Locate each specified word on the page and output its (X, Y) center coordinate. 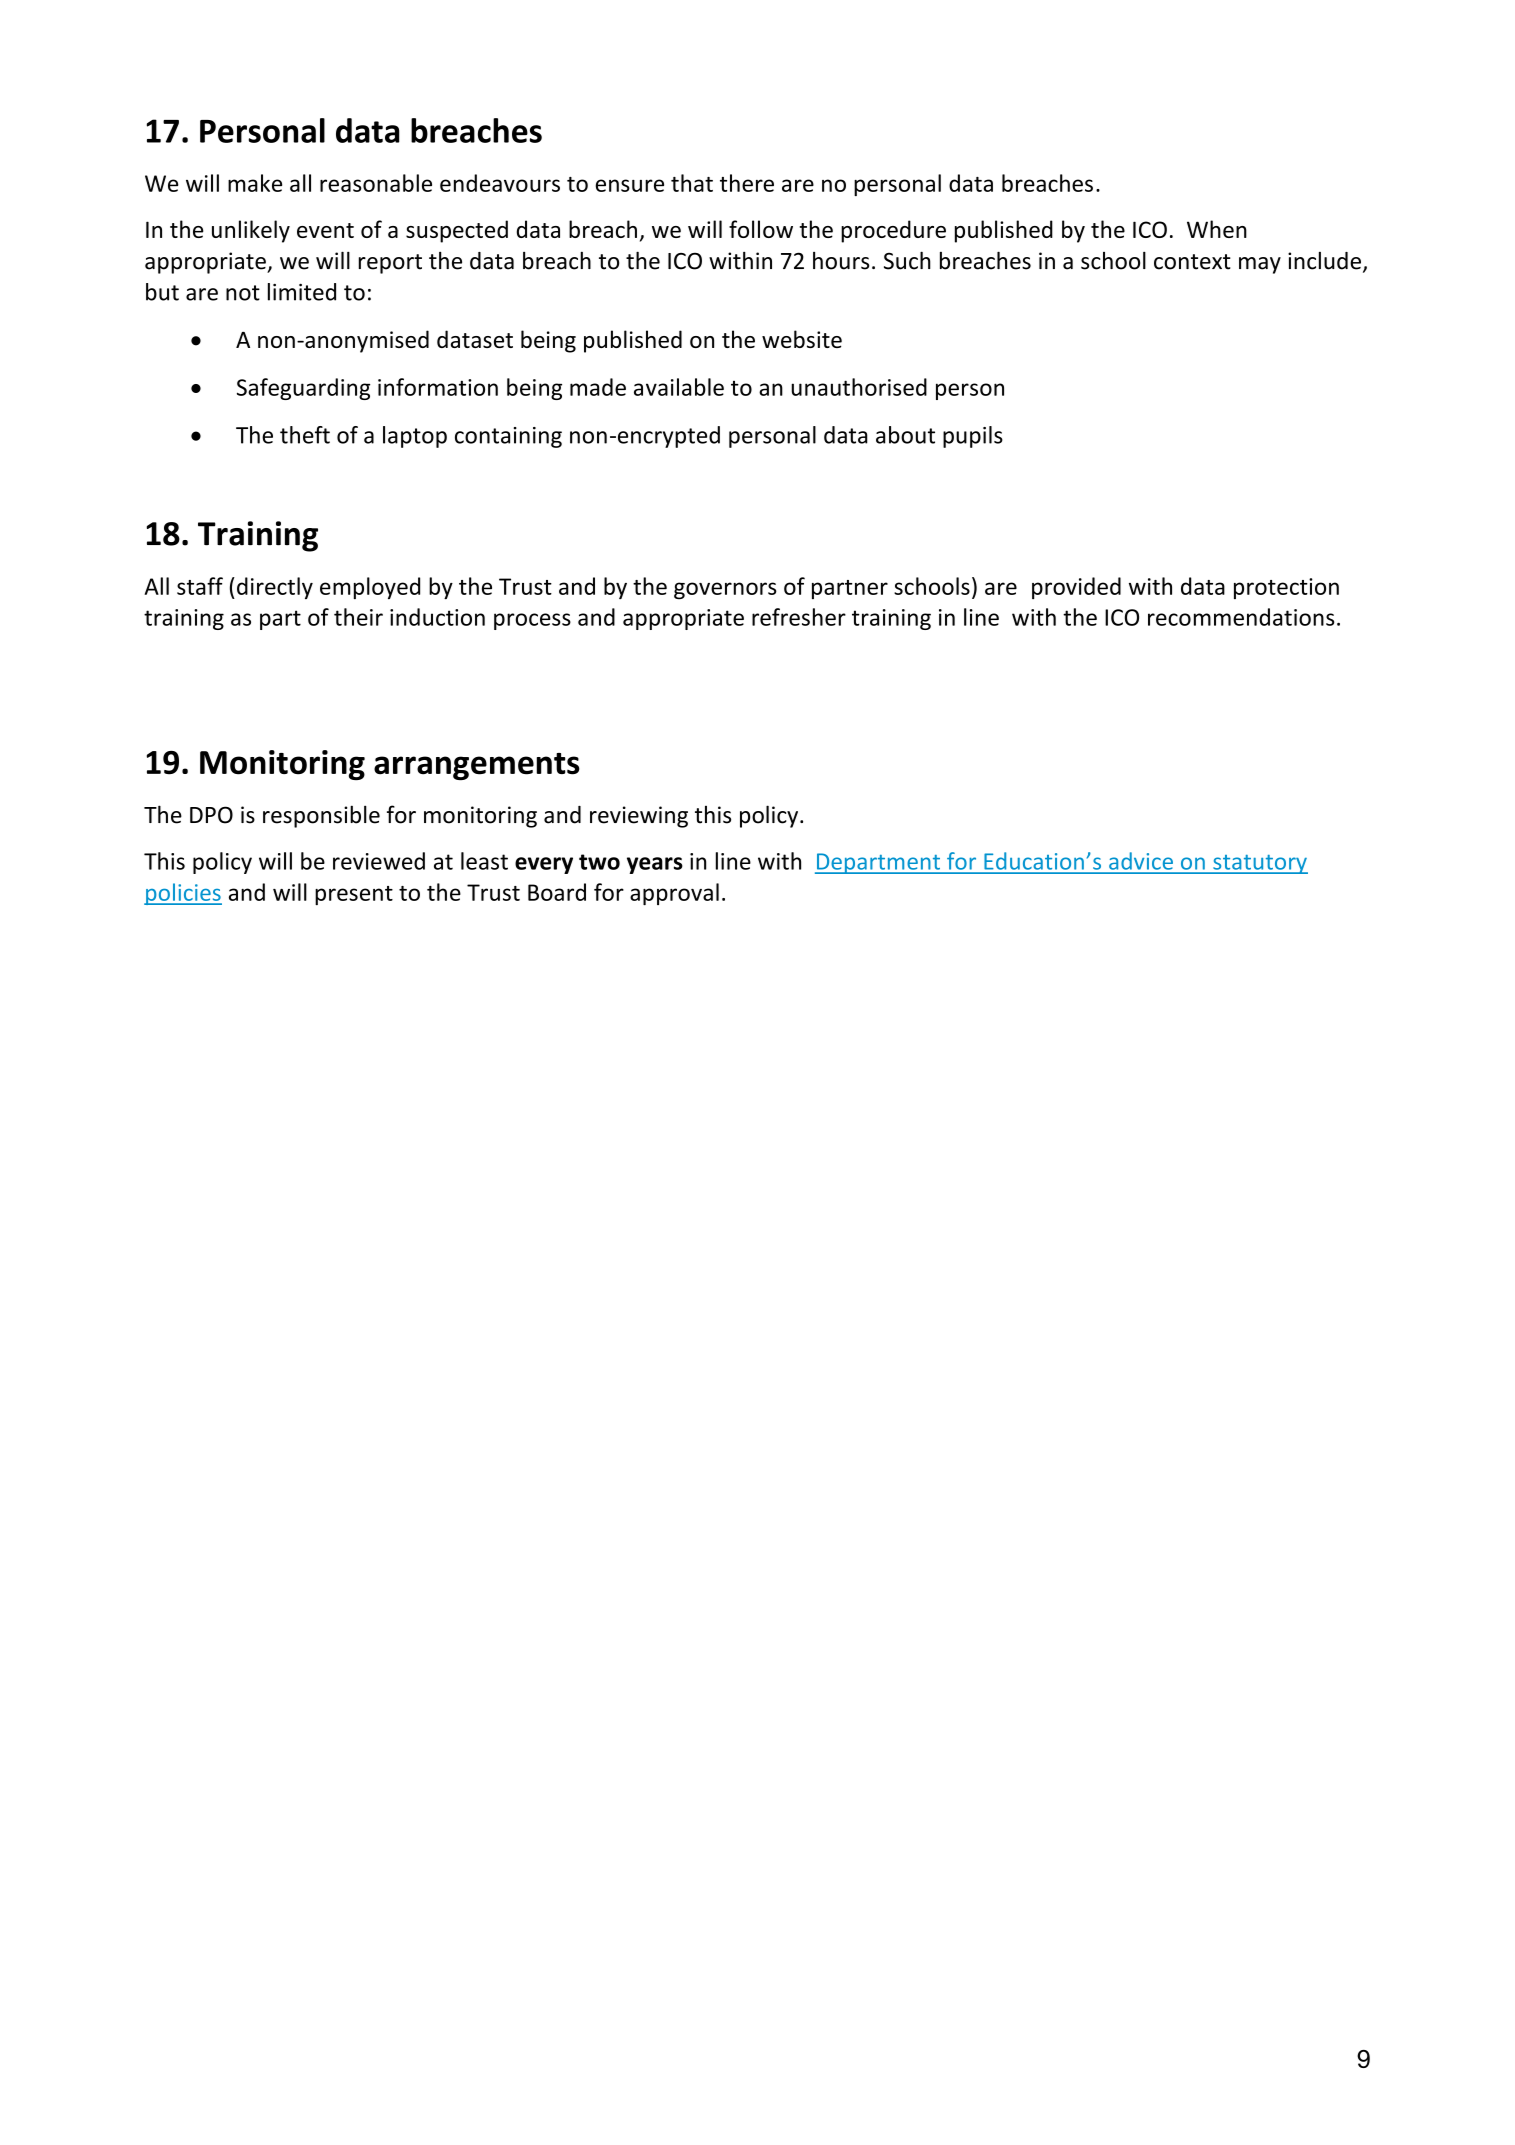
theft (305, 435)
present (354, 895)
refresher (799, 617)
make (255, 183)
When (1217, 229)
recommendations (1241, 617)
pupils (973, 437)
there (747, 183)
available (679, 387)
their (358, 617)
